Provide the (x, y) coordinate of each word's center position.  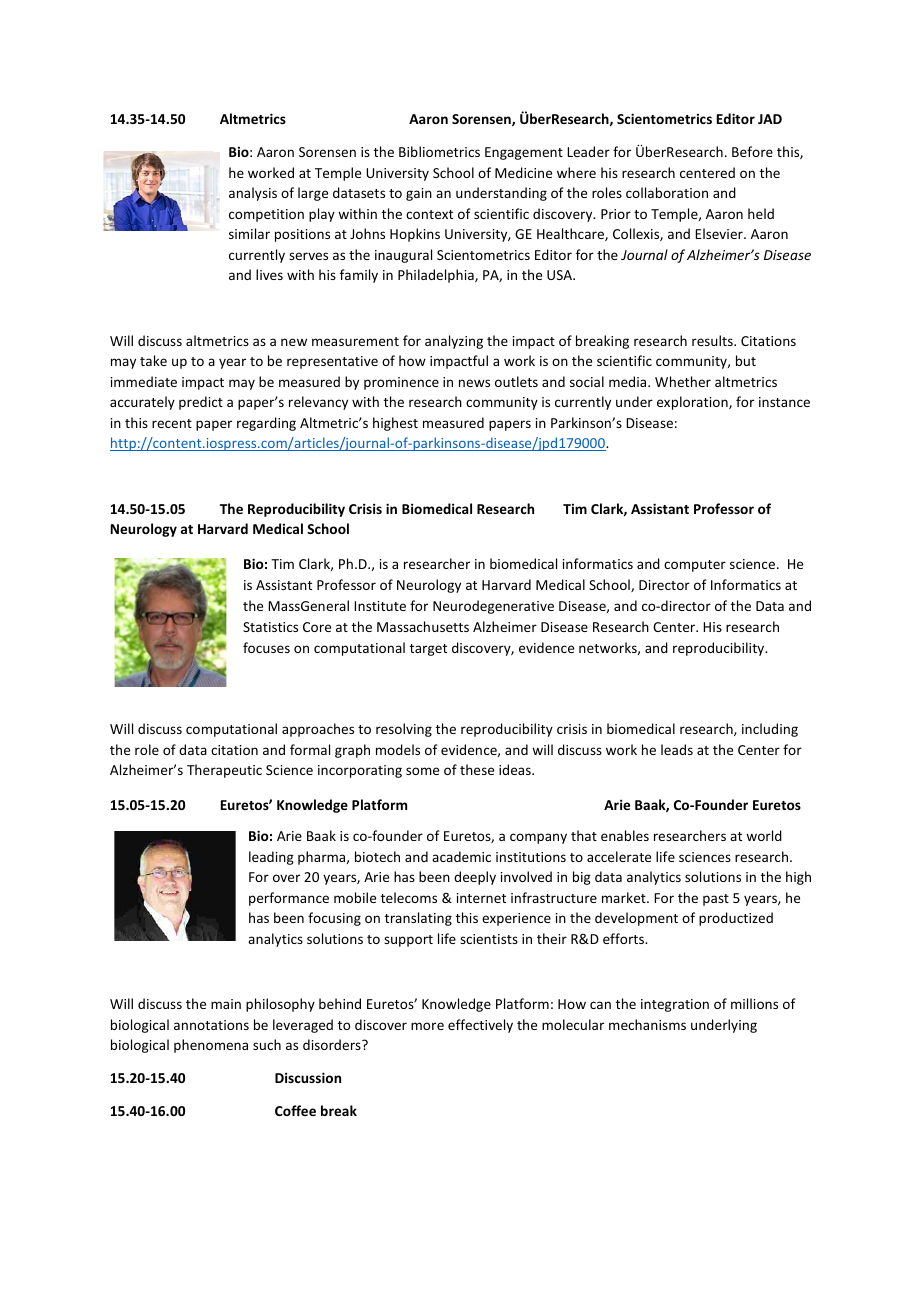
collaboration (667, 192)
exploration (693, 403)
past (716, 900)
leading (271, 858)
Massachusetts (423, 626)
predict (201, 403)
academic (461, 856)
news (474, 383)
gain (419, 194)
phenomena (211, 1046)
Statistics (270, 627)
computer (695, 566)
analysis (253, 194)
